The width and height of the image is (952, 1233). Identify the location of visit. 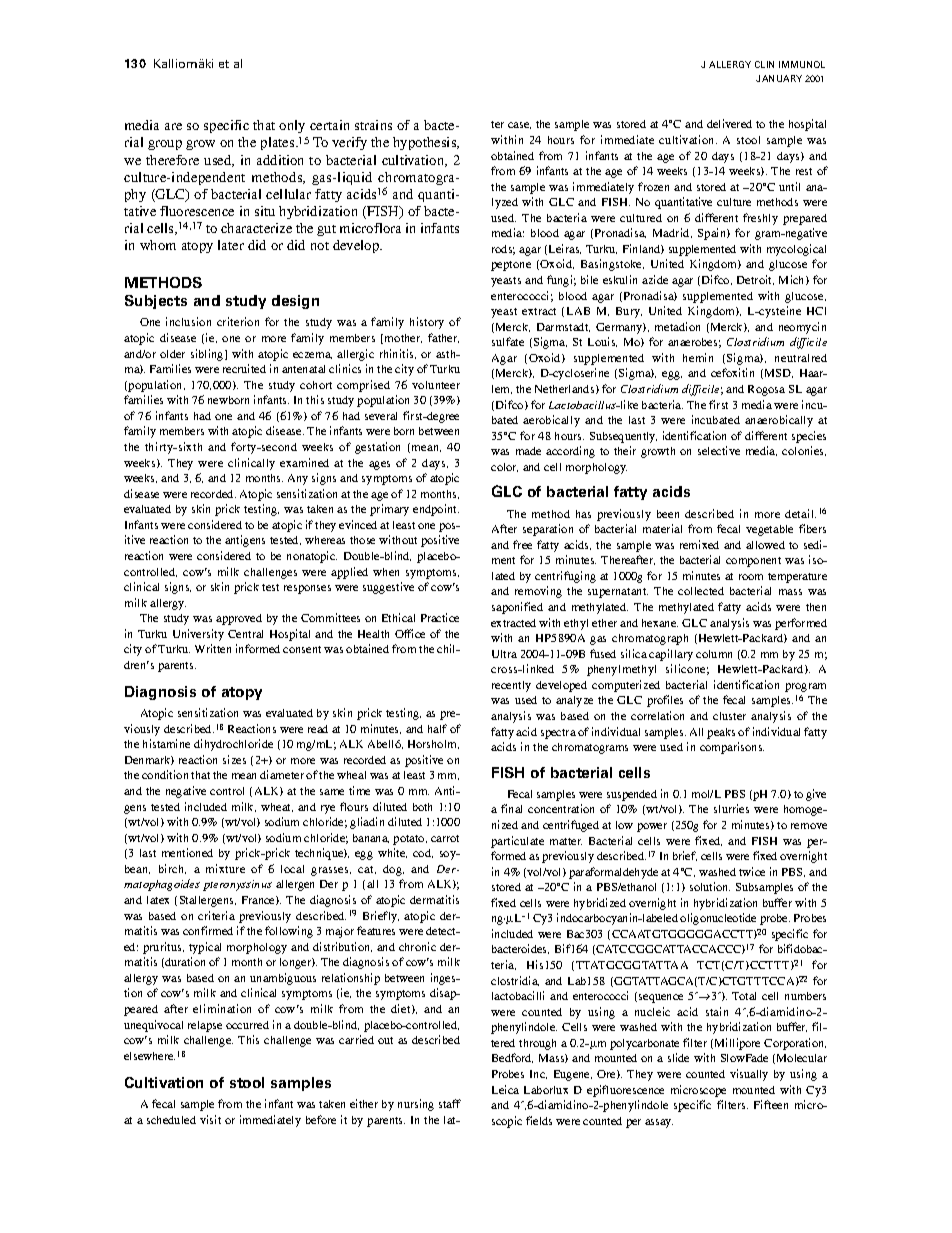
(210, 1119).
